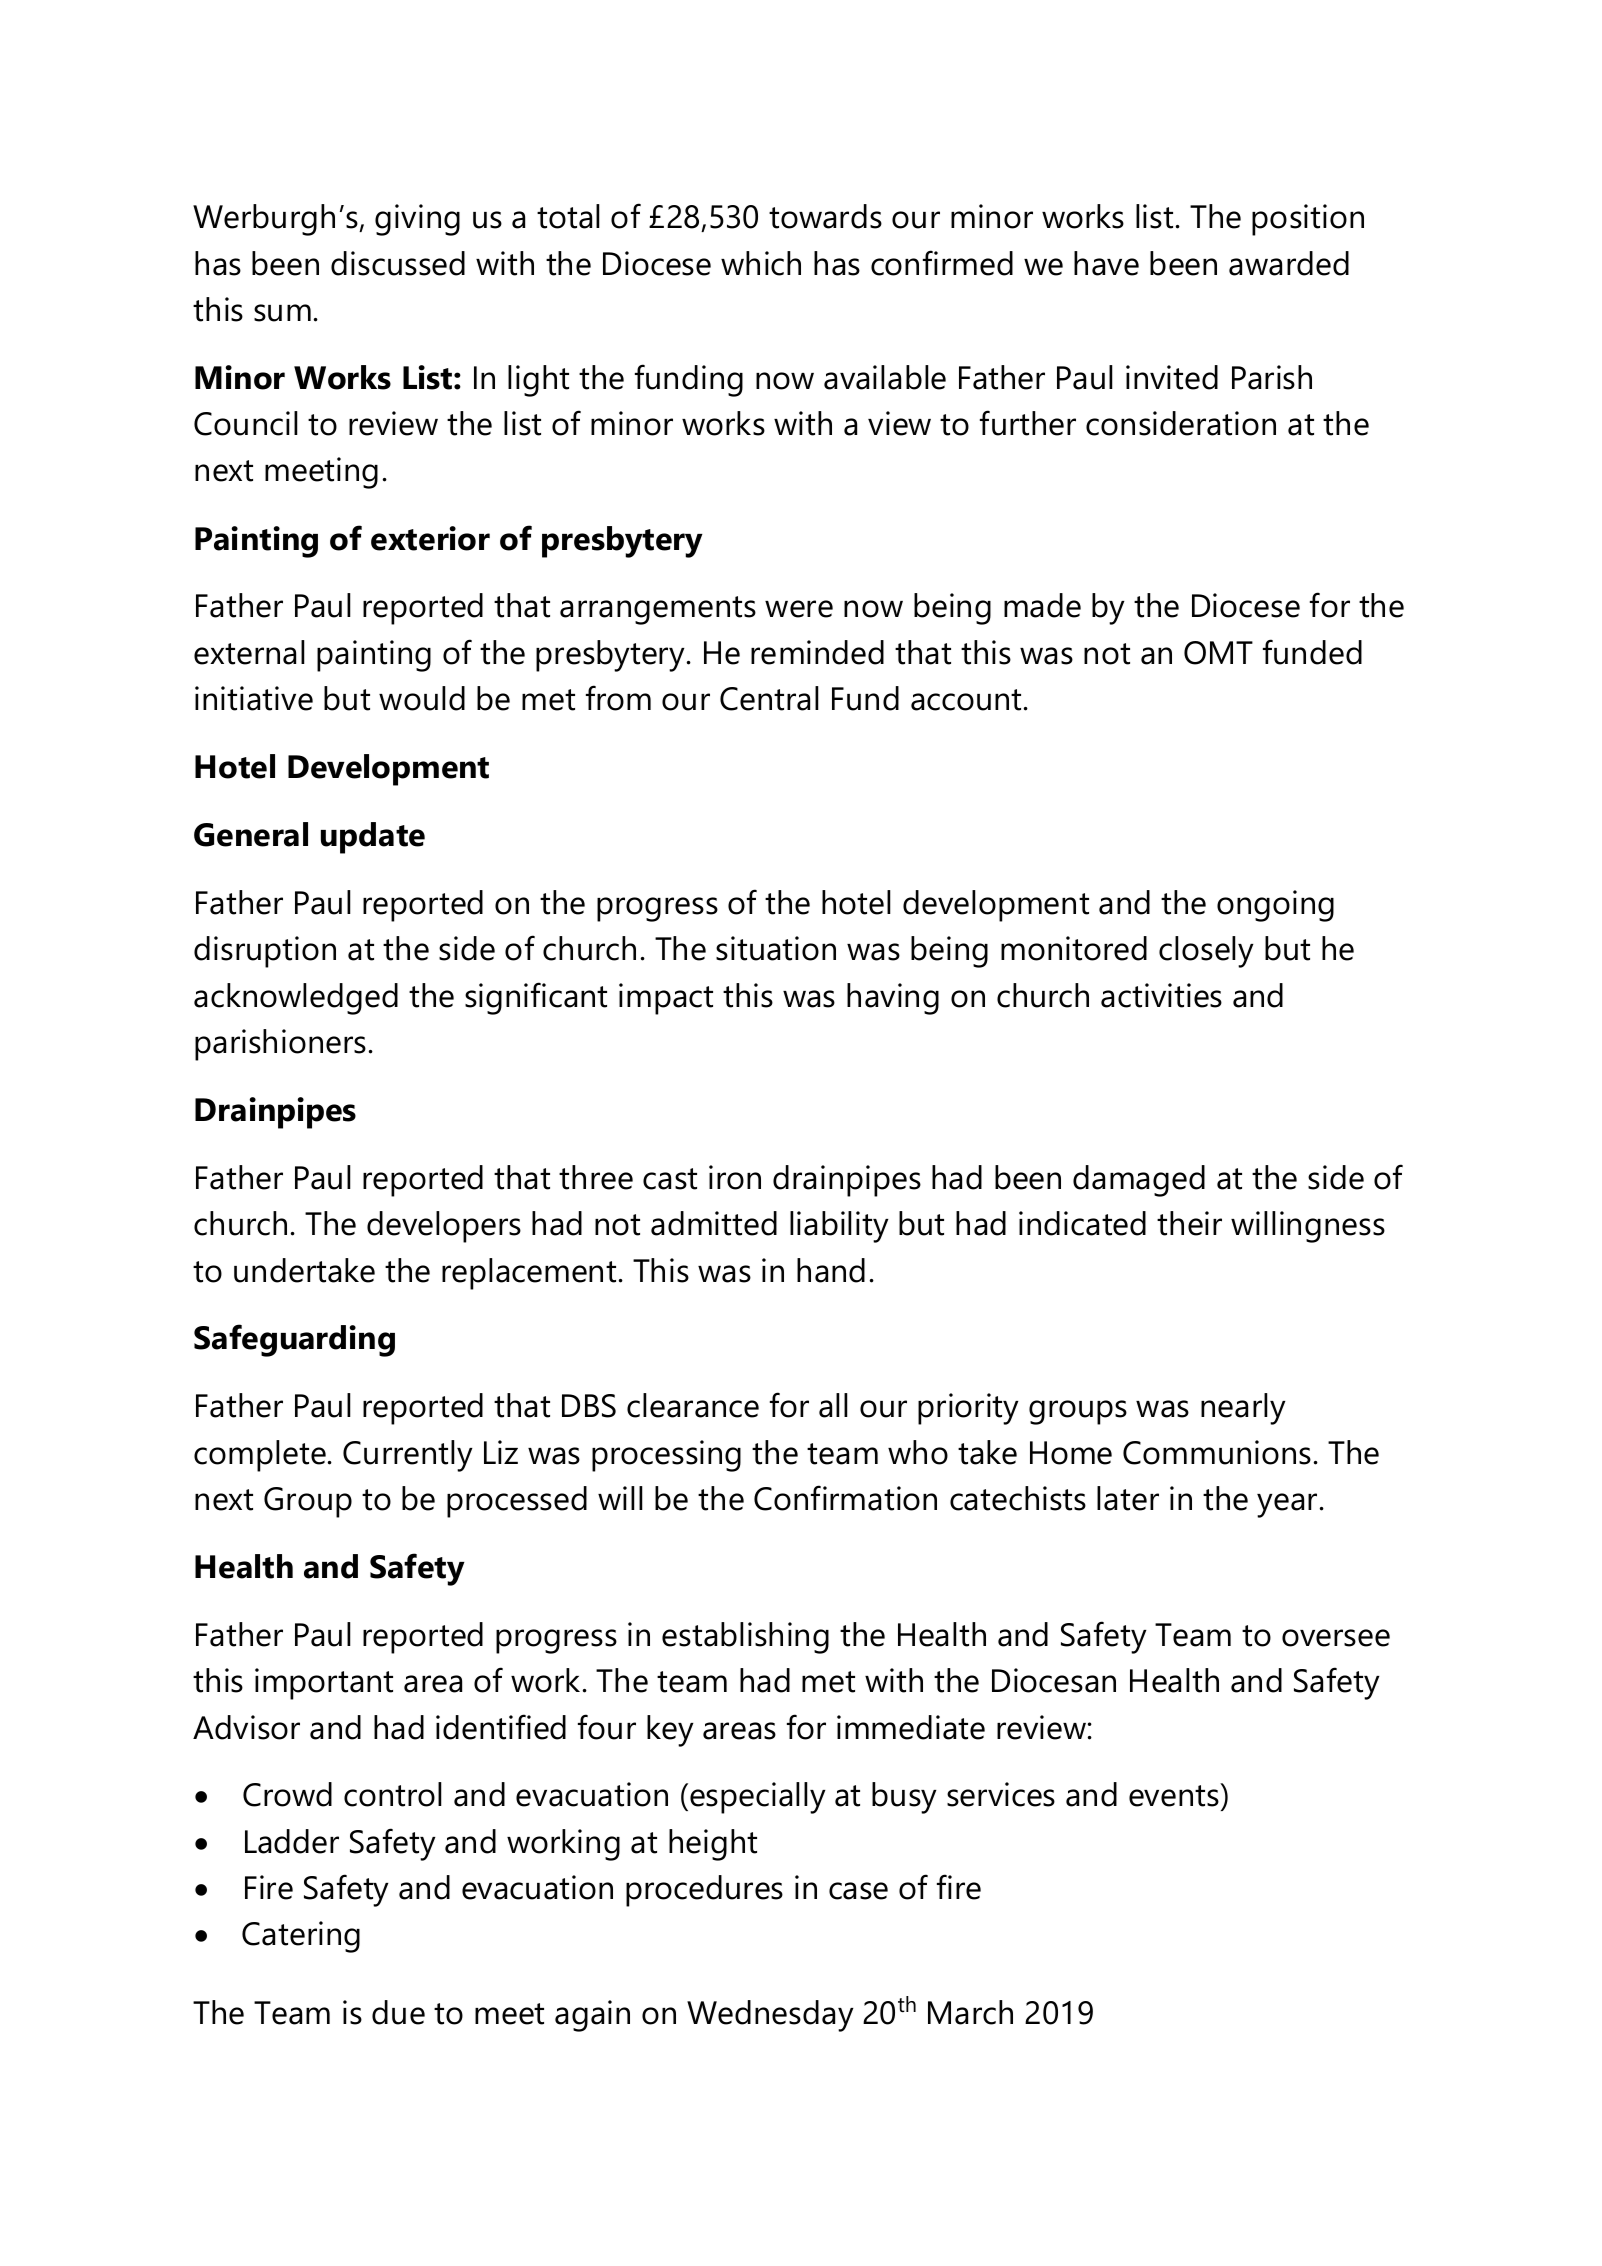 This screenshot has width=1602, height=2266. I want to click on developers, so click(444, 1227).
